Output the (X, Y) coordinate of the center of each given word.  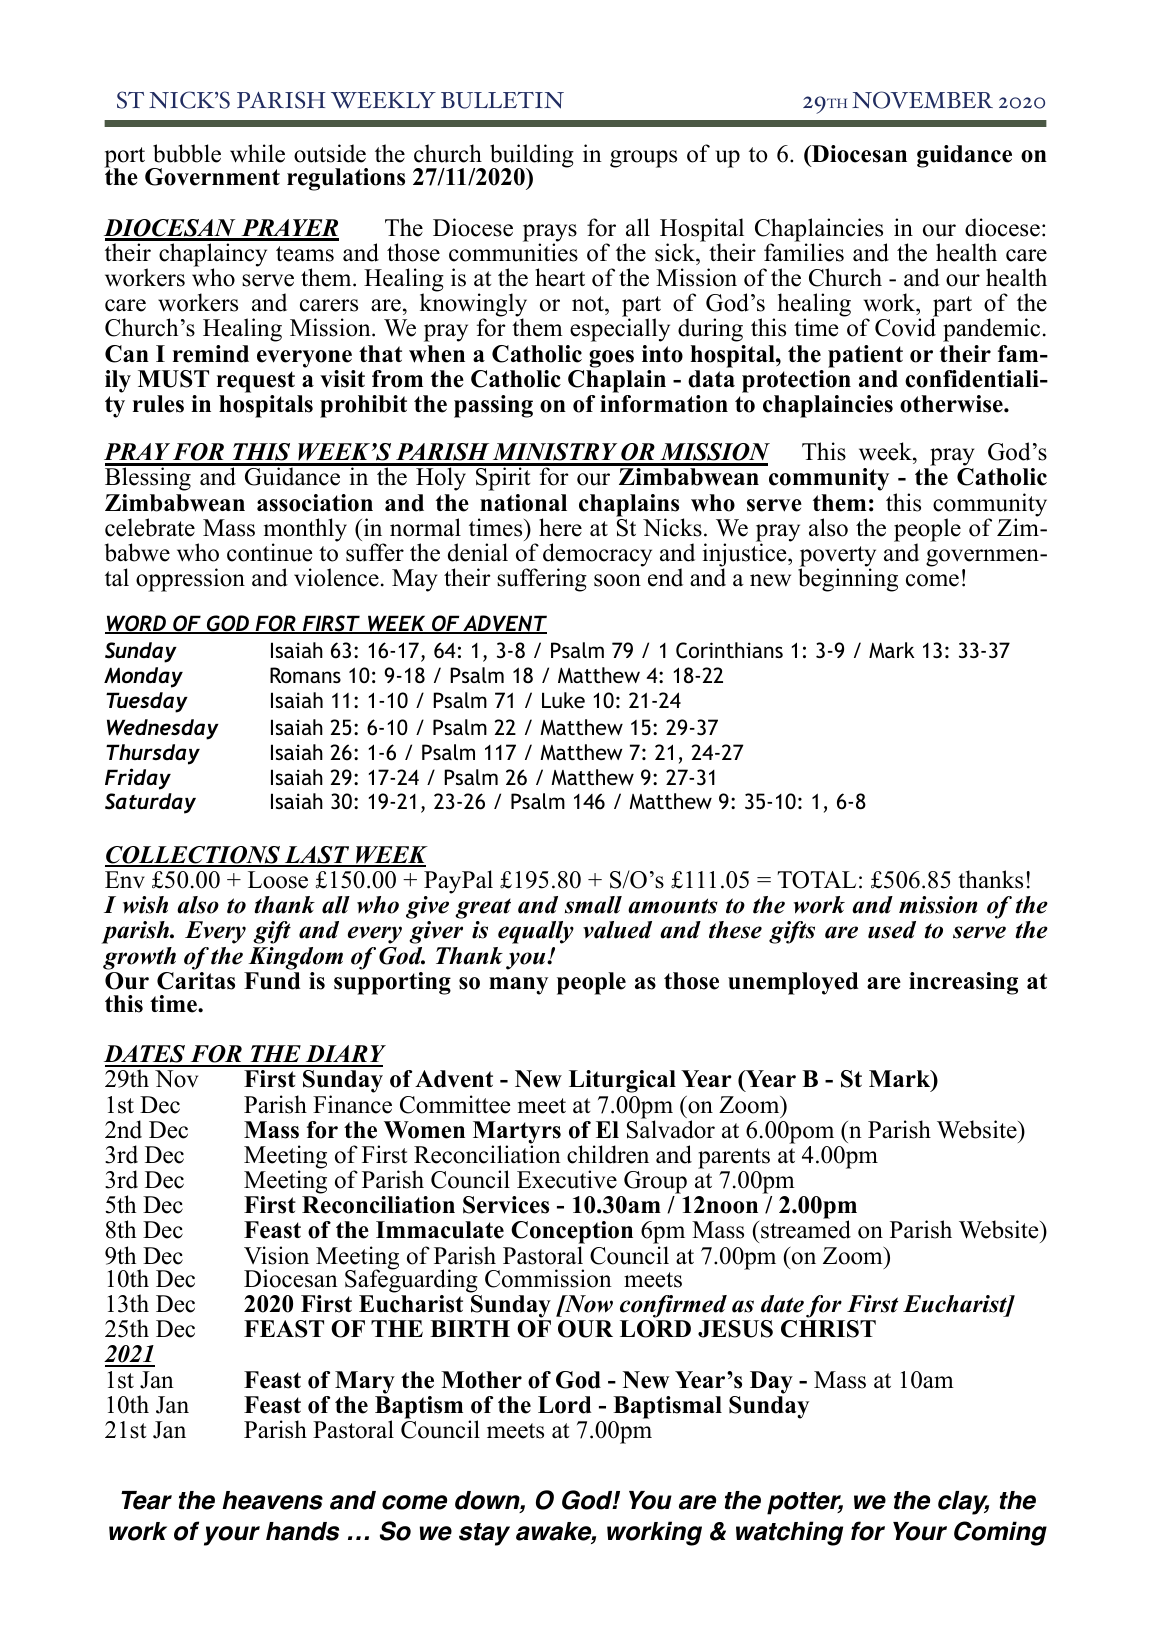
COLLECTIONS (194, 856)
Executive (567, 1179)
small (593, 905)
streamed (806, 1229)
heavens (272, 1500)
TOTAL (816, 880)
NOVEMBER (922, 100)
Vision (276, 1255)
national (523, 503)
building (532, 157)
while (257, 153)
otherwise (952, 404)
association (315, 503)
